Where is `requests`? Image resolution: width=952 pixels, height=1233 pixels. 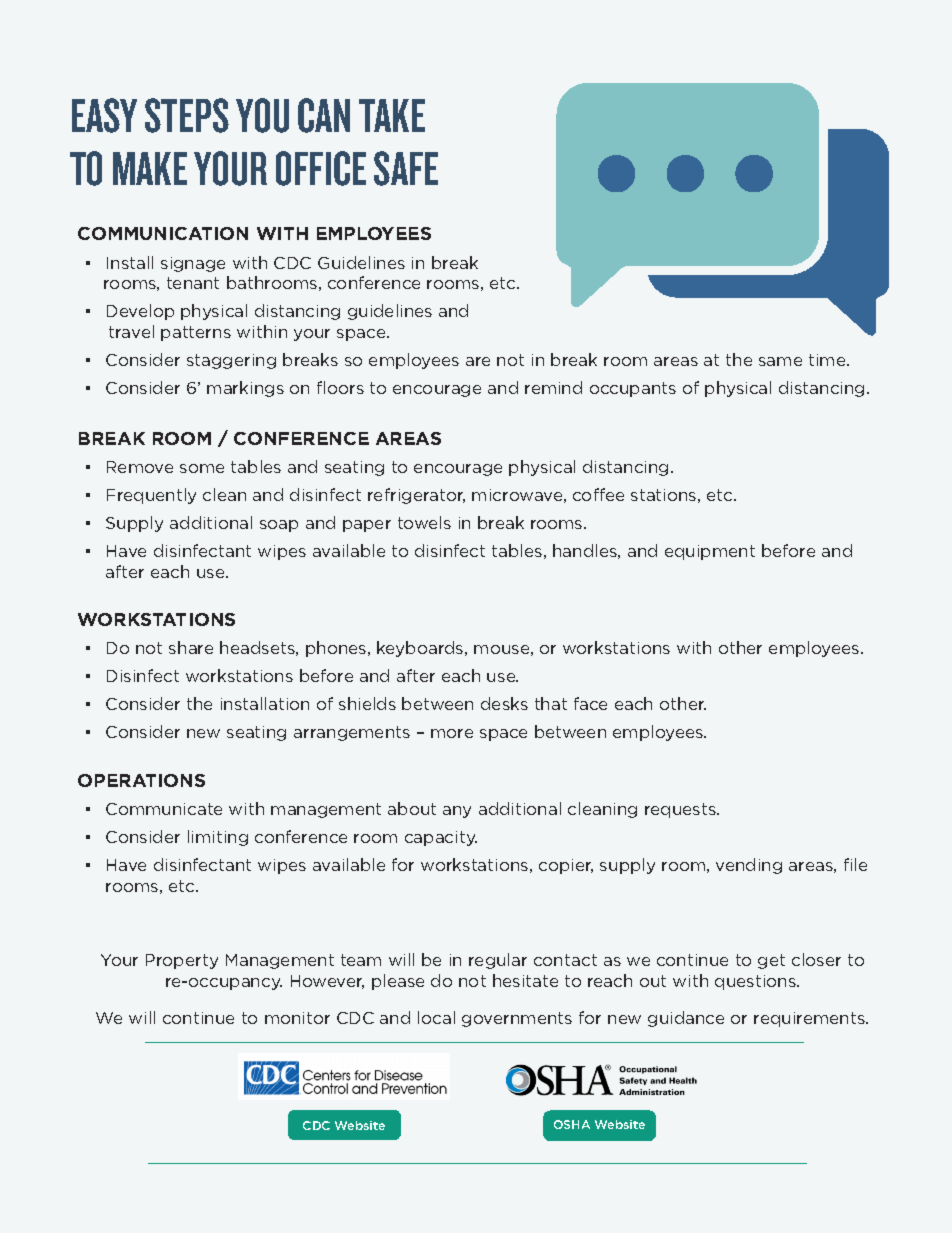
requests is located at coordinates (681, 810).
